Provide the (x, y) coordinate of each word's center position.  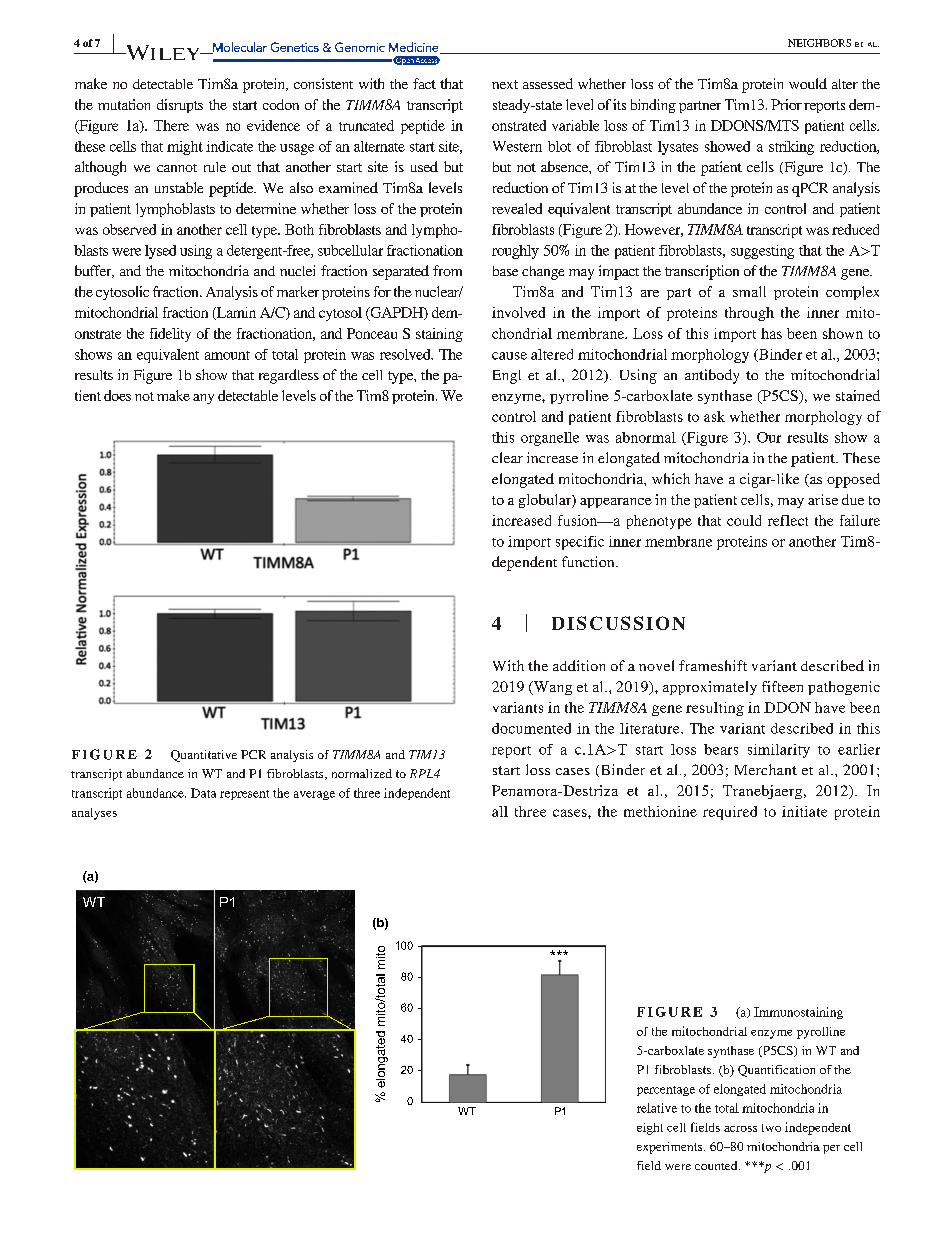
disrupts (180, 106)
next (505, 84)
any (203, 399)
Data (203, 793)
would (808, 83)
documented (531, 728)
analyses (94, 814)
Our (769, 437)
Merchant (766, 769)
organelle (550, 439)
